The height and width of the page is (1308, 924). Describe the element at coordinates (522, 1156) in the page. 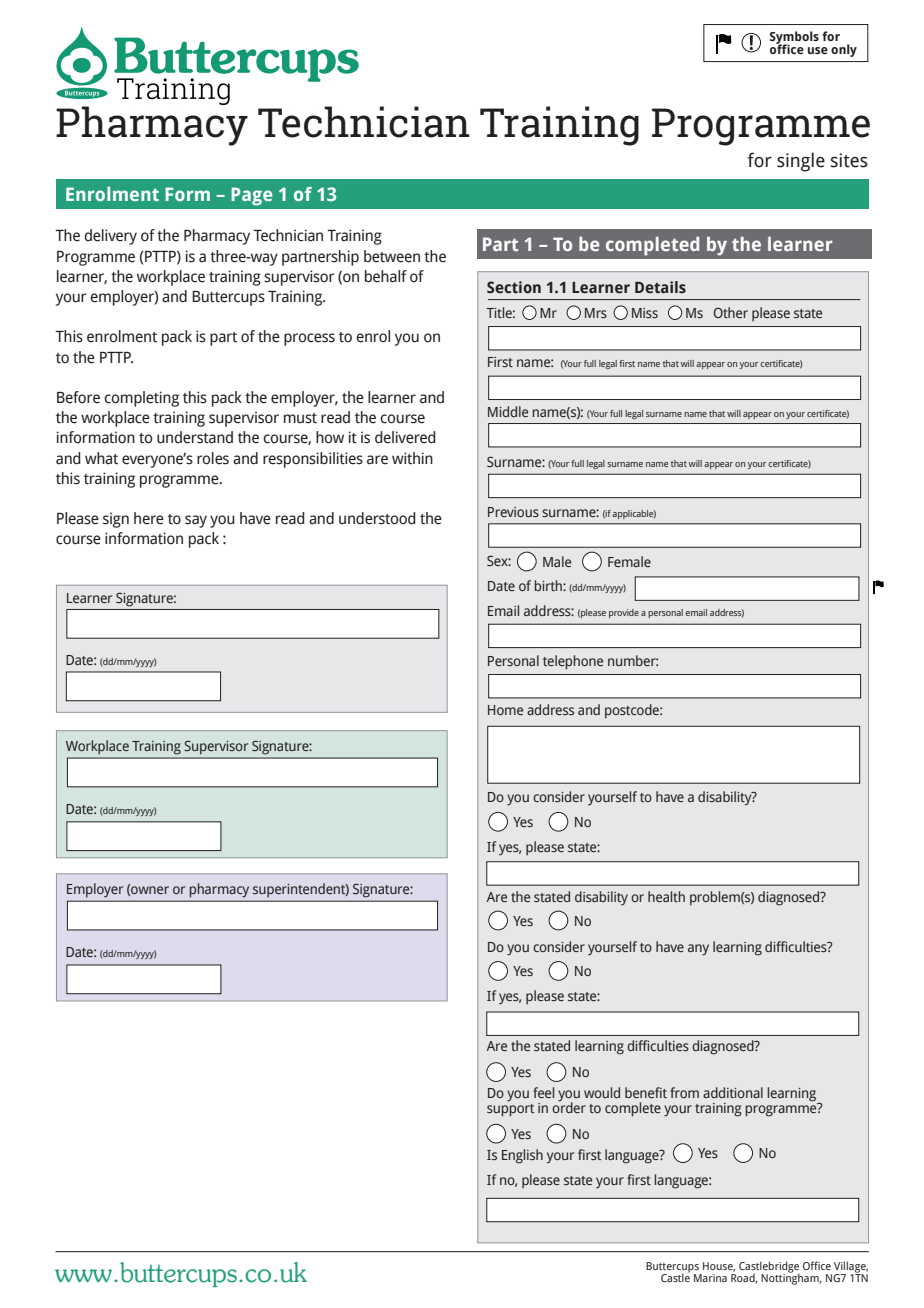

I see `English` at that location.
